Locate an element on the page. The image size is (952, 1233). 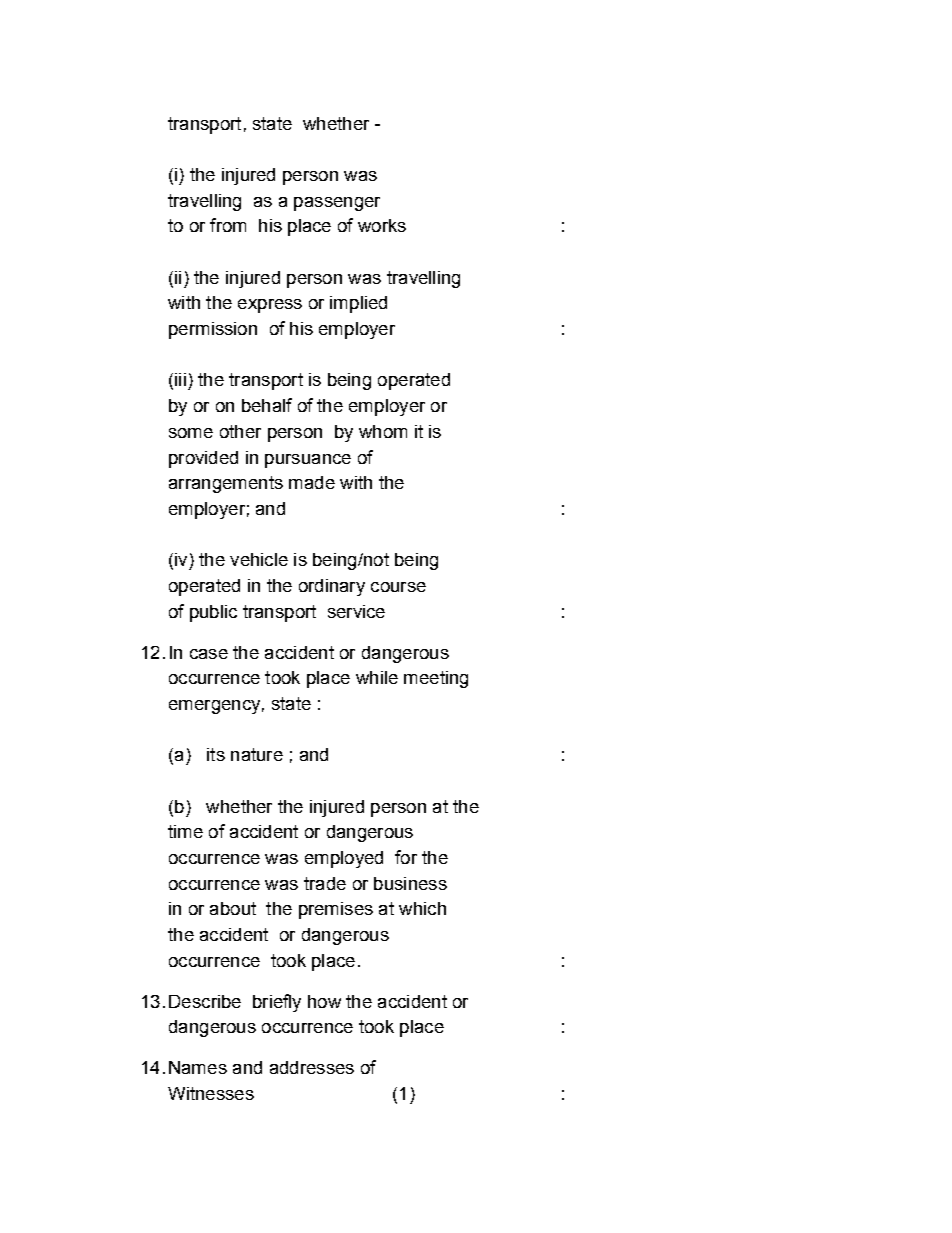
while is located at coordinates (377, 677).
